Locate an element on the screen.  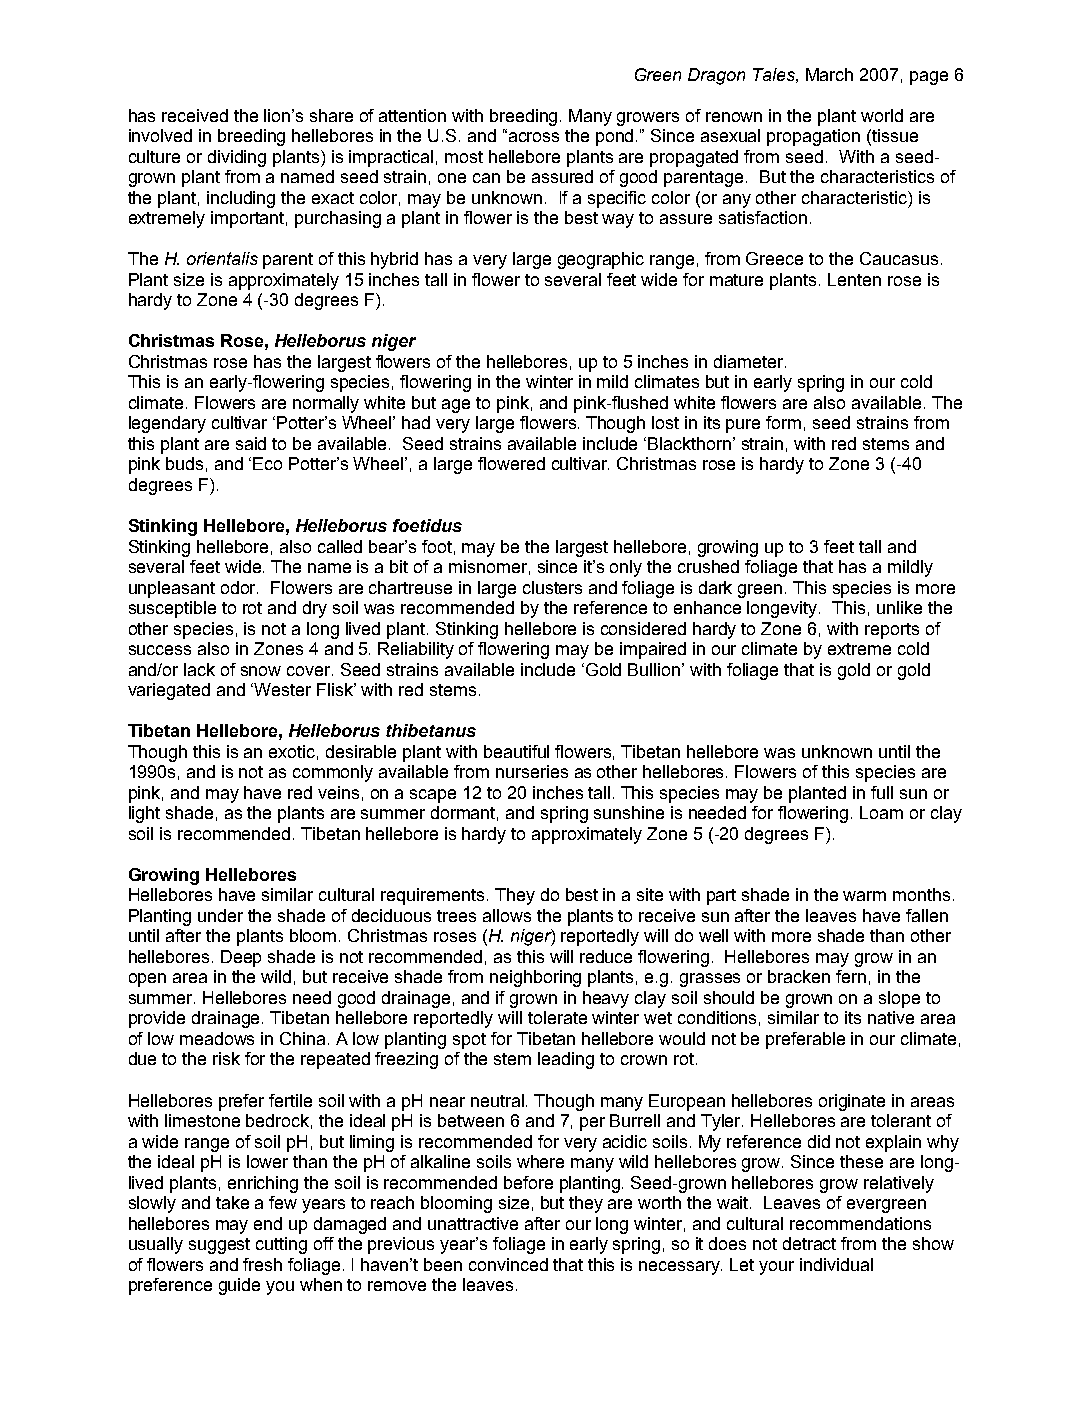
form is located at coordinates (783, 422).
